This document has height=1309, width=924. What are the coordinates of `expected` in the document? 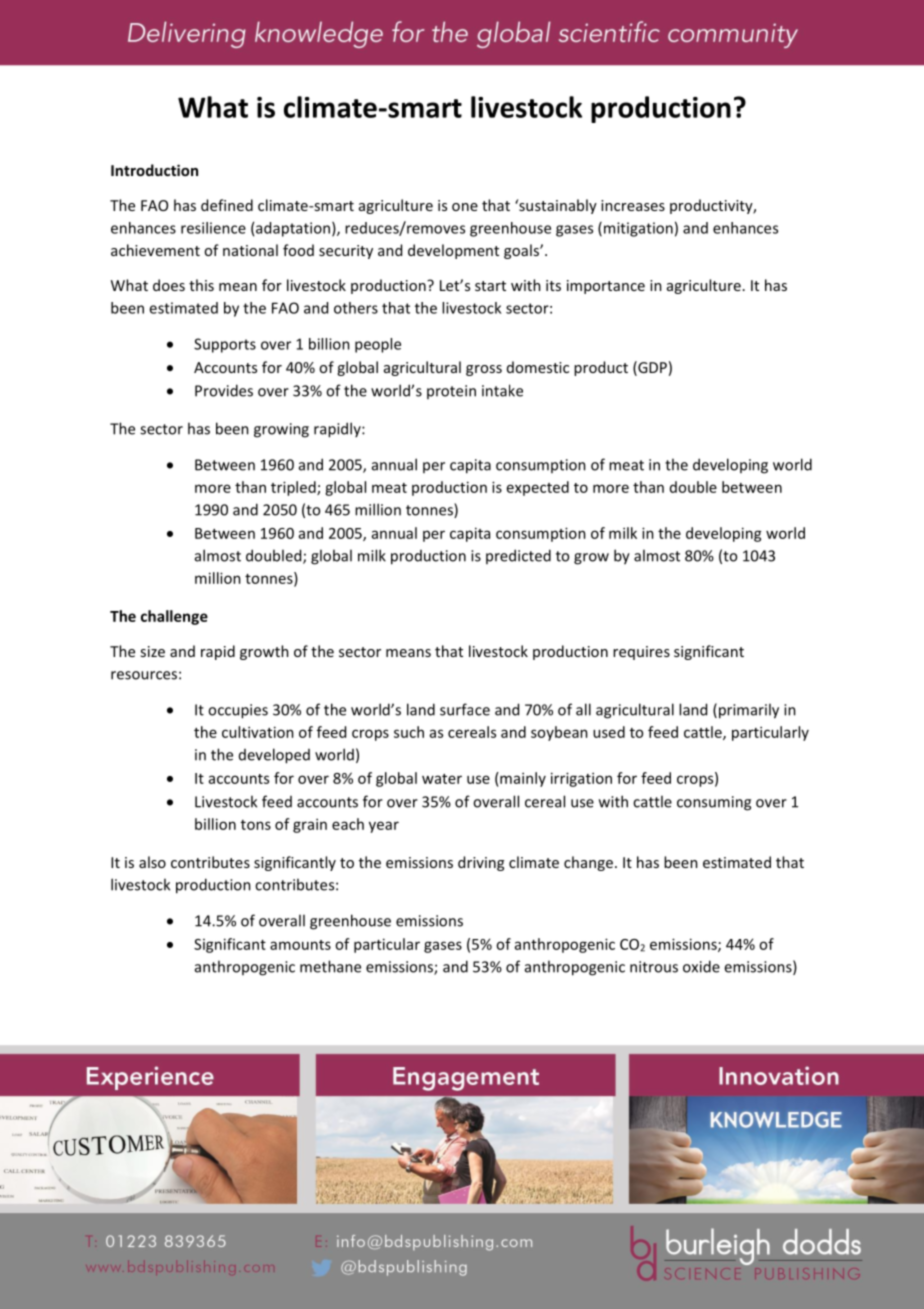 It's located at (538, 488).
